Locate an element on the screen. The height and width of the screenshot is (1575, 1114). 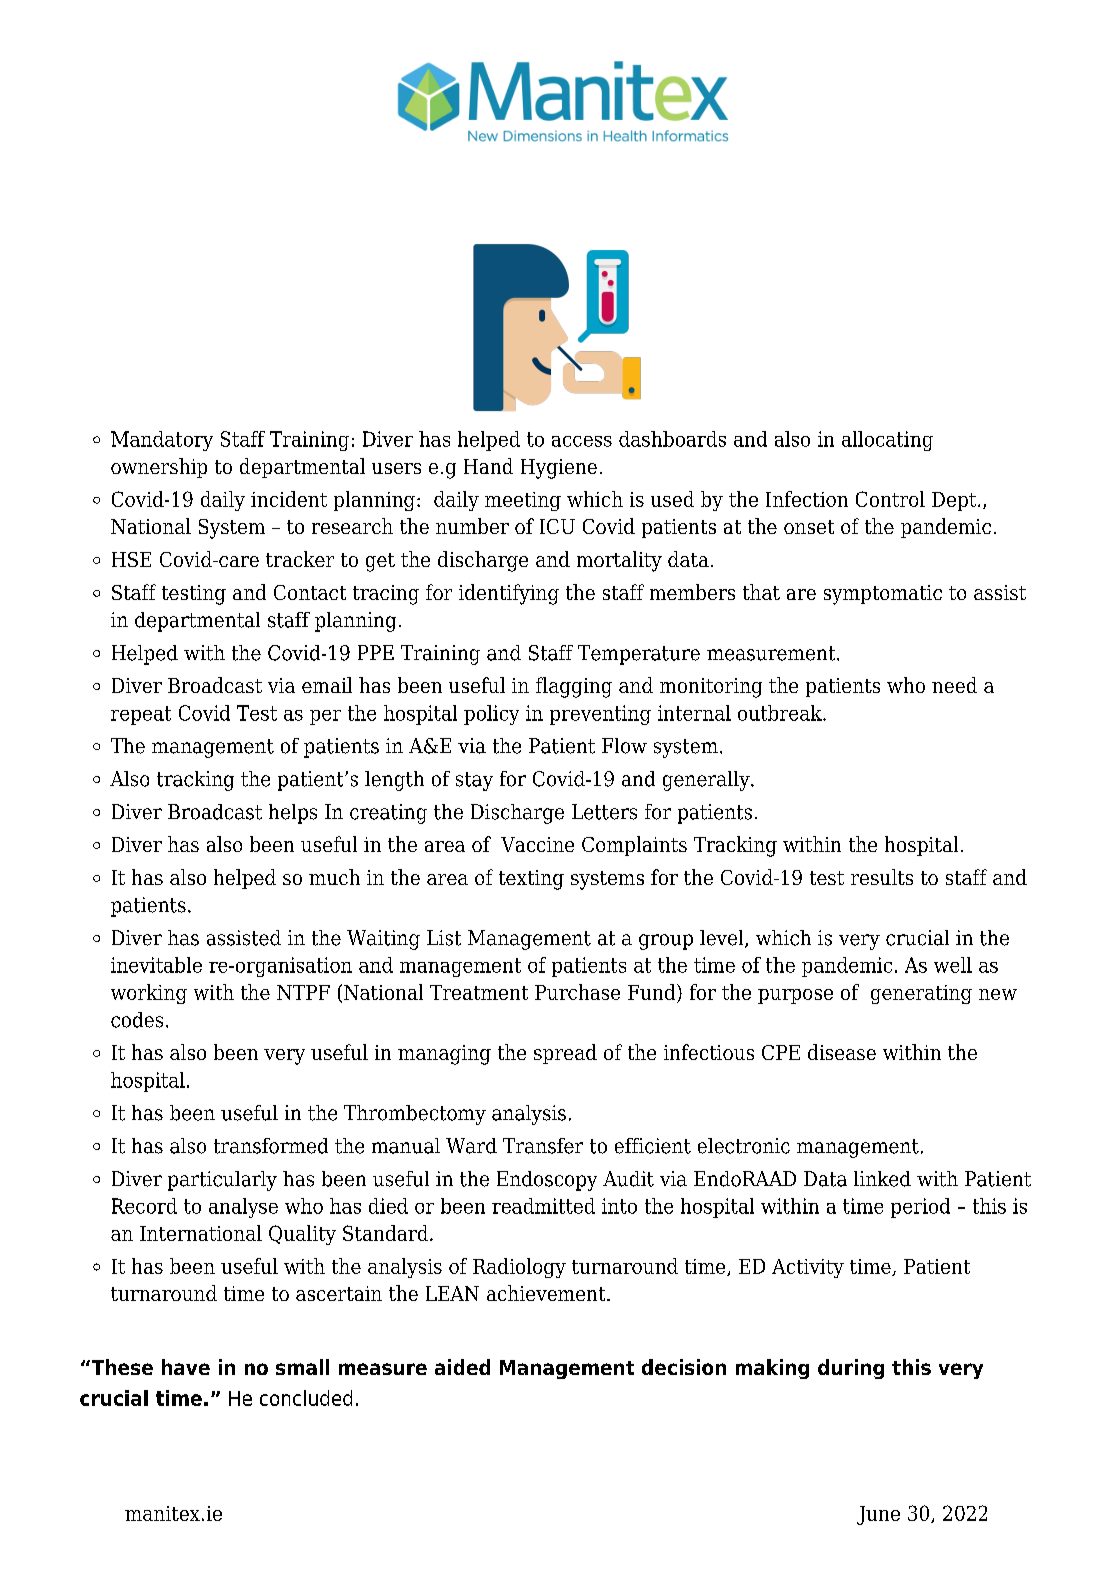
inevitable is located at coordinates (156, 965).
